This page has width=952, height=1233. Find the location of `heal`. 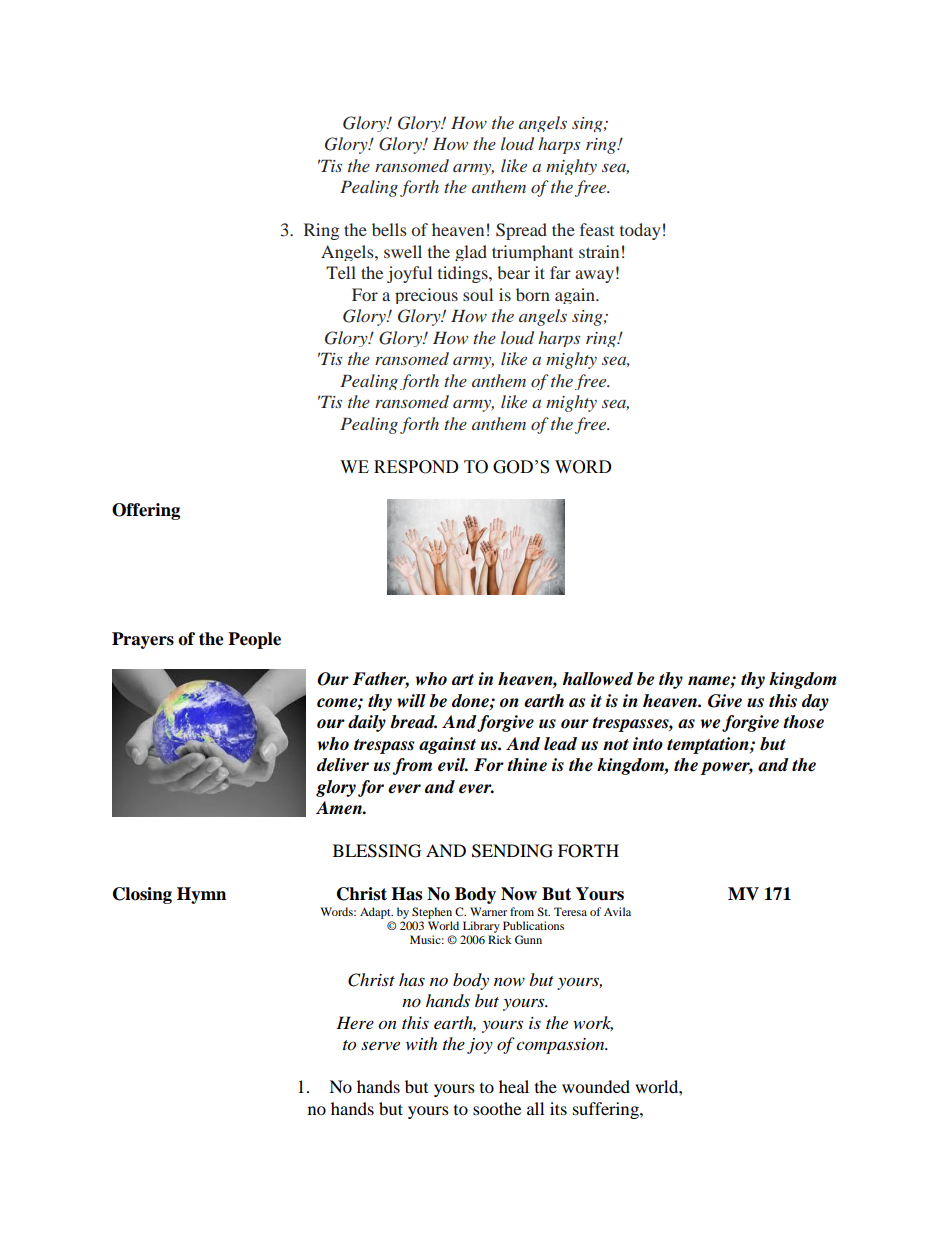

heal is located at coordinates (514, 1086).
